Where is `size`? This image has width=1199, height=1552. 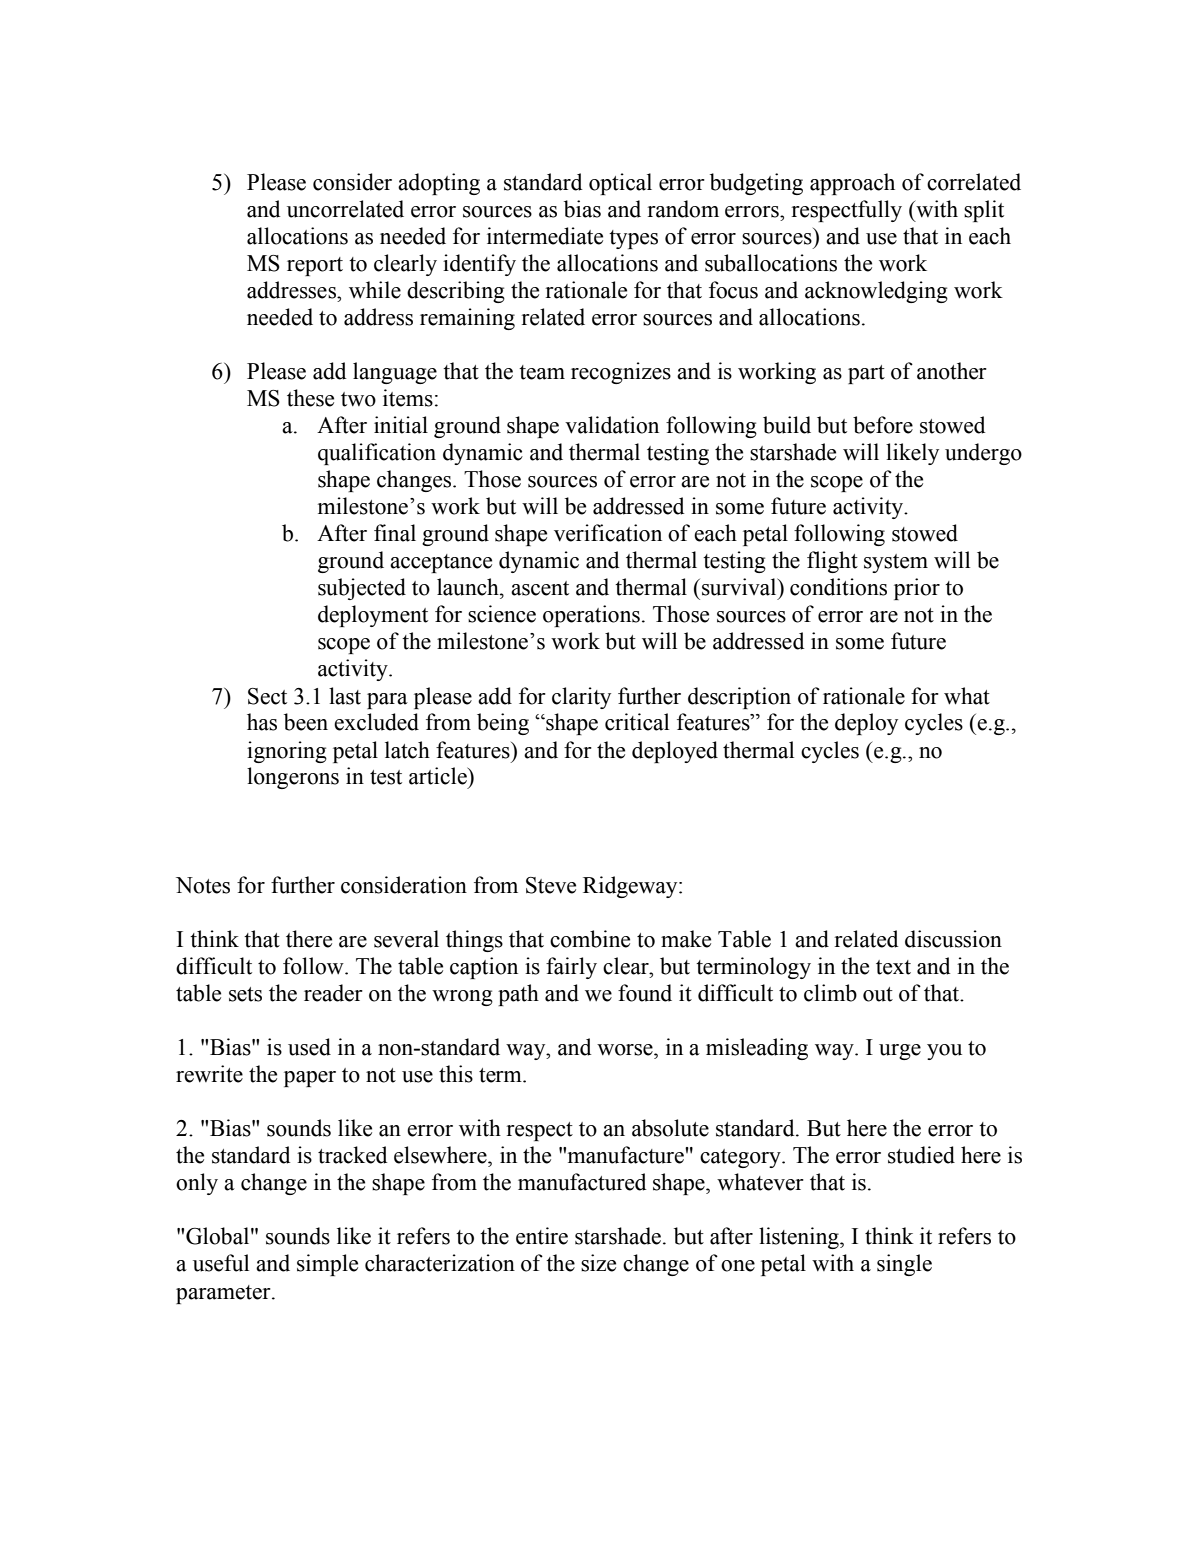
size is located at coordinates (598, 1263).
